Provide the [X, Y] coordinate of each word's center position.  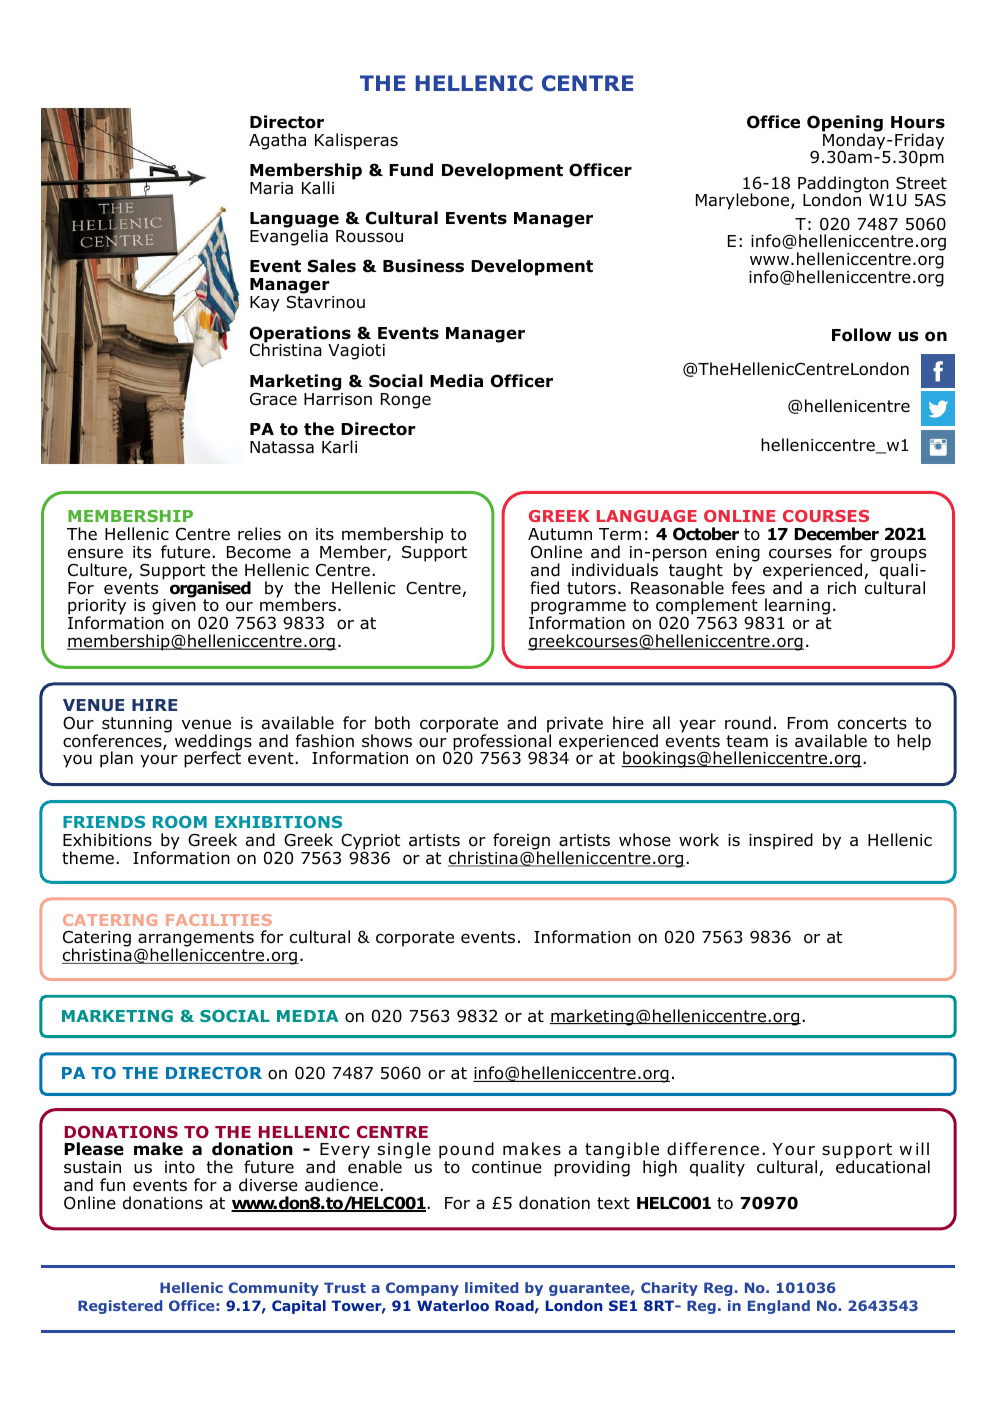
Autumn [560, 534]
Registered [120, 1307]
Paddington [844, 185]
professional [503, 742]
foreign [521, 842]
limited [491, 1287]
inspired [781, 841]
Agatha [277, 141]
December [836, 534]
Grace [273, 399]
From [808, 723]
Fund [411, 170]
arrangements [195, 940]
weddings [213, 743]
